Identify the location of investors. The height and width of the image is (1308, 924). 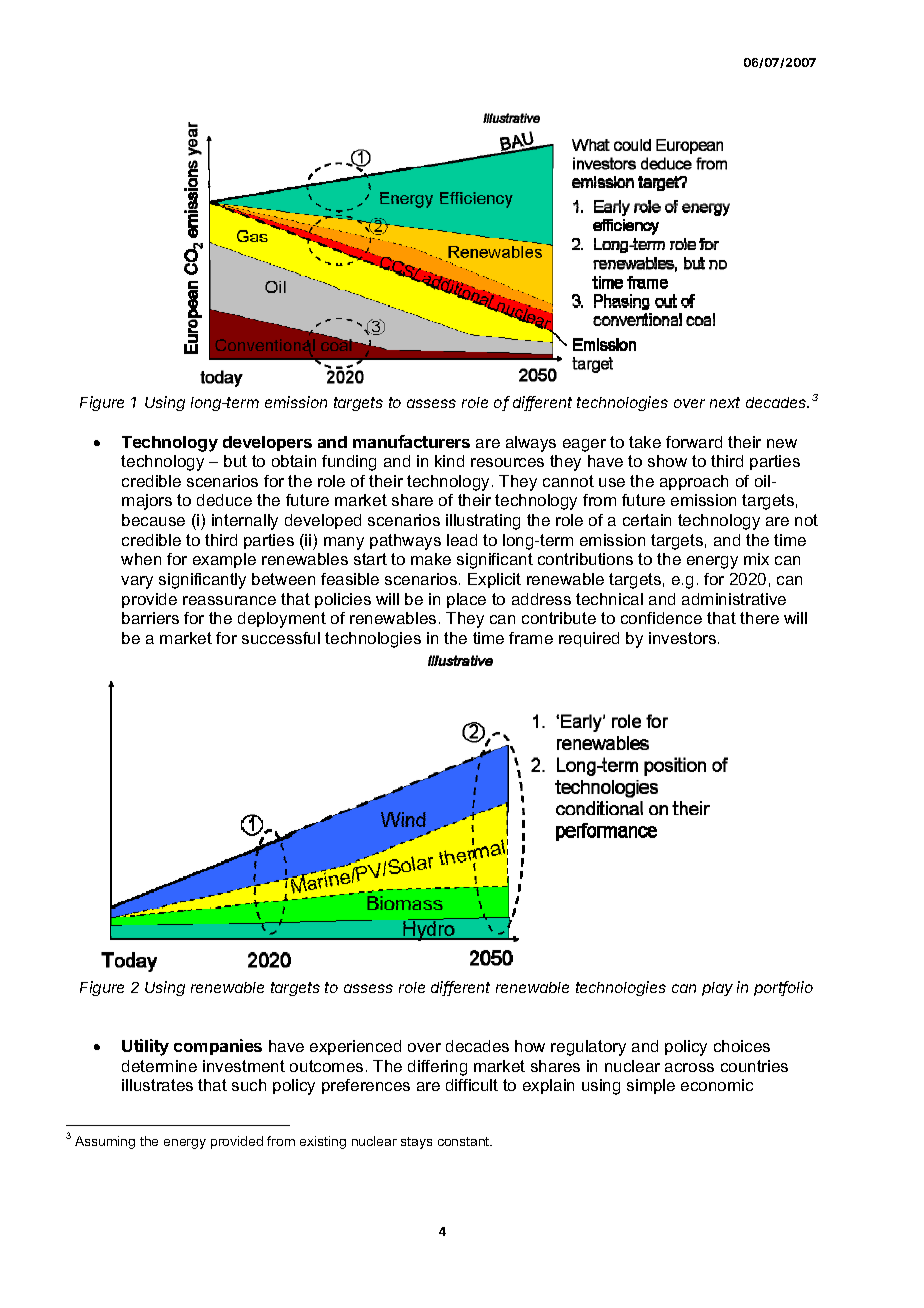
(684, 638).
